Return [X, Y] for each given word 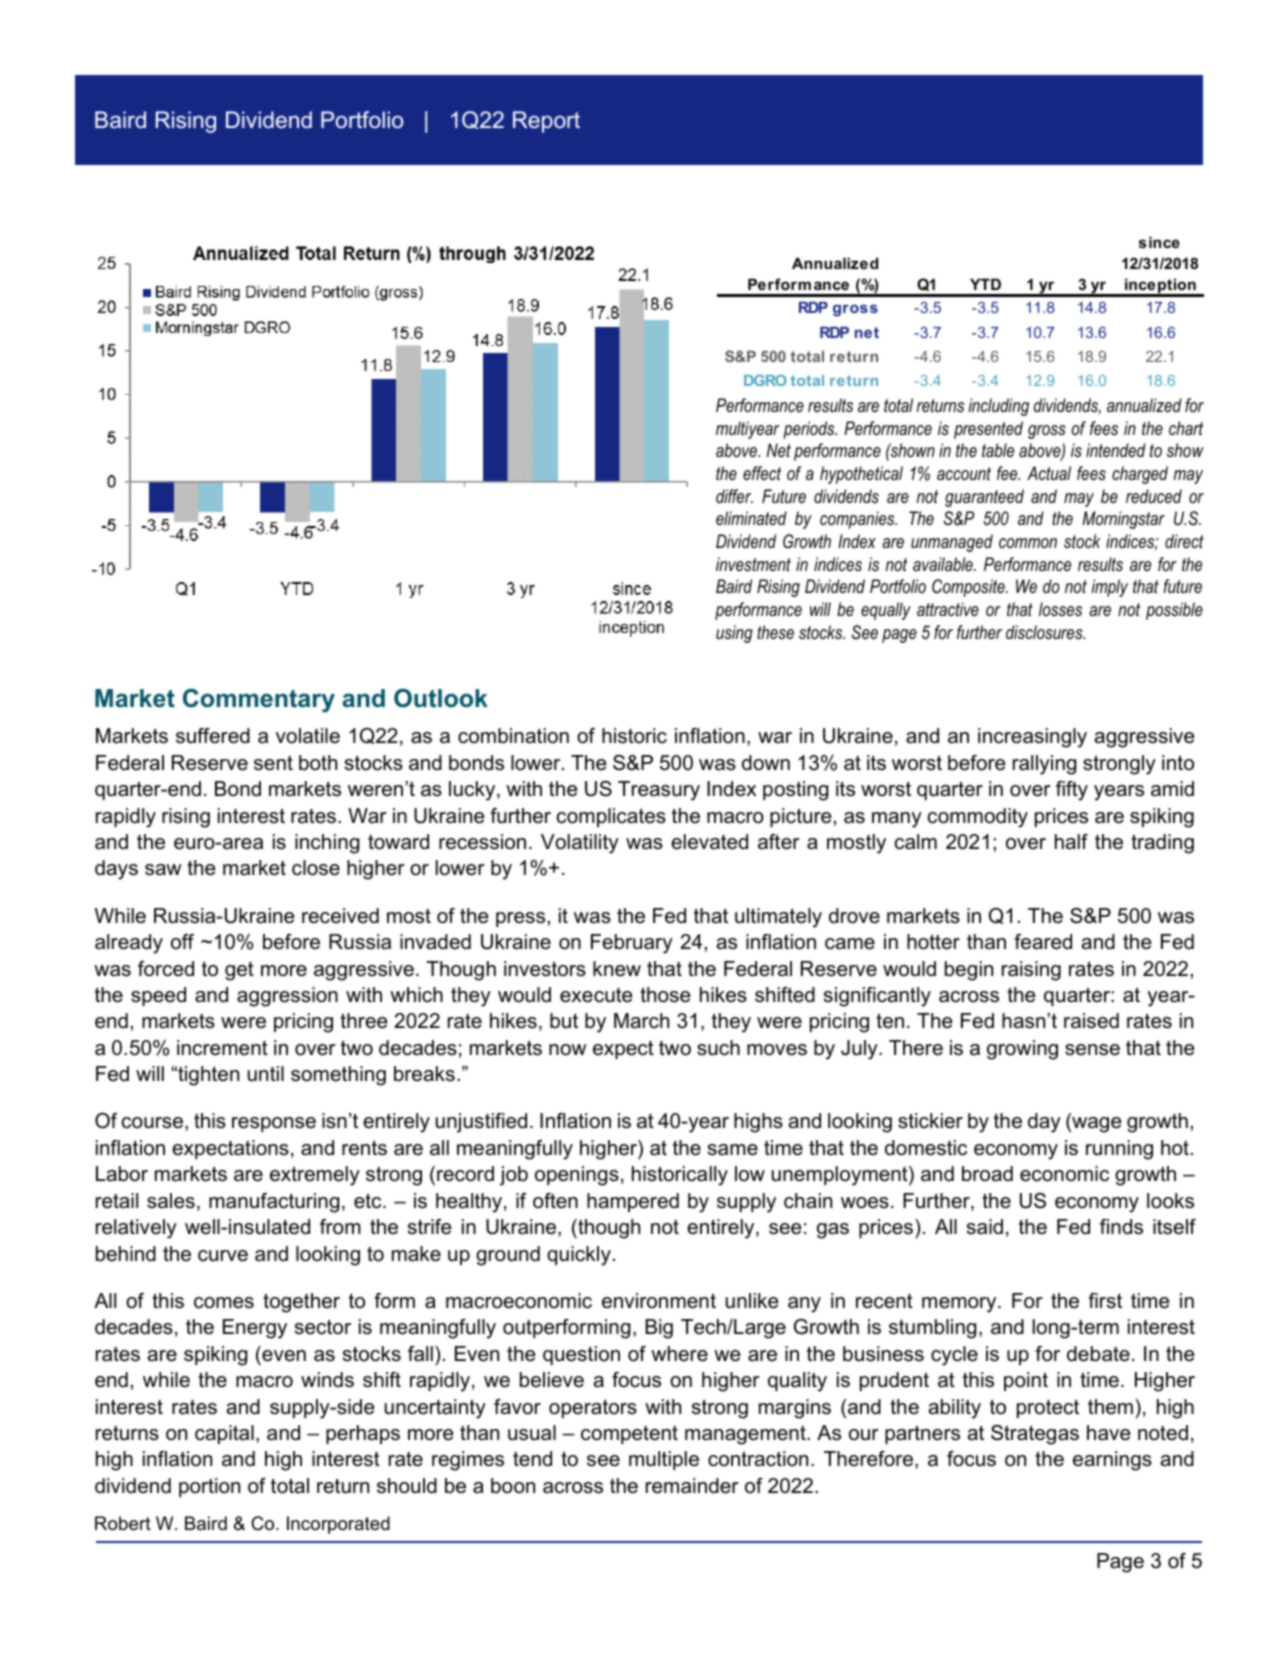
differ [734, 496]
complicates [611, 817]
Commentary [259, 701]
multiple [664, 1460]
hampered [633, 1202]
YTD [985, 284]
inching [327, 844]
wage [1095, 1125]
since [1159, 242]
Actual [1049, 473]
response [274, 1124]
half [1071, 842]
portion [209, 1487]
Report [546, 122]
